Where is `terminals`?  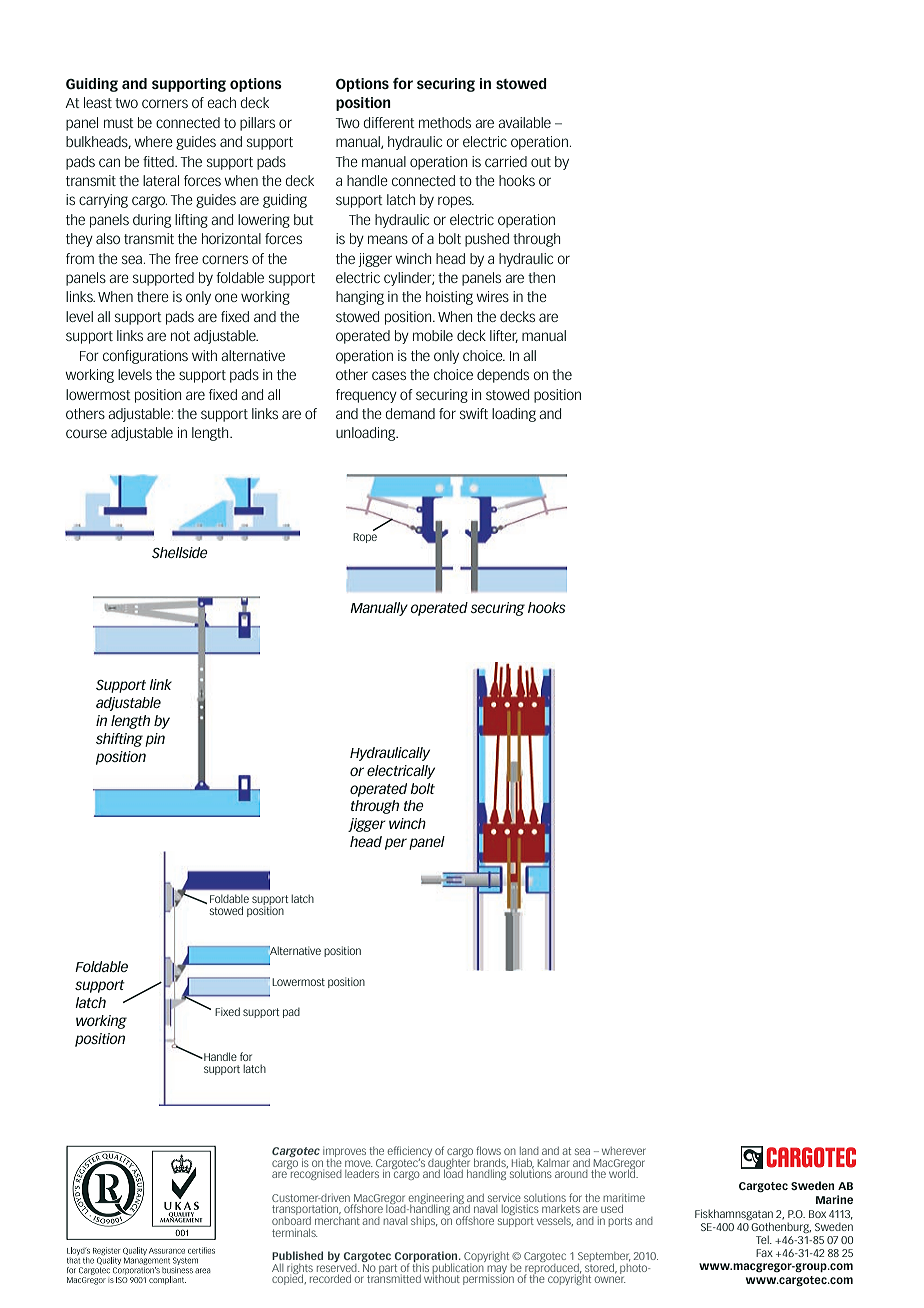
terminals is located at coordinates (294, 1232).
